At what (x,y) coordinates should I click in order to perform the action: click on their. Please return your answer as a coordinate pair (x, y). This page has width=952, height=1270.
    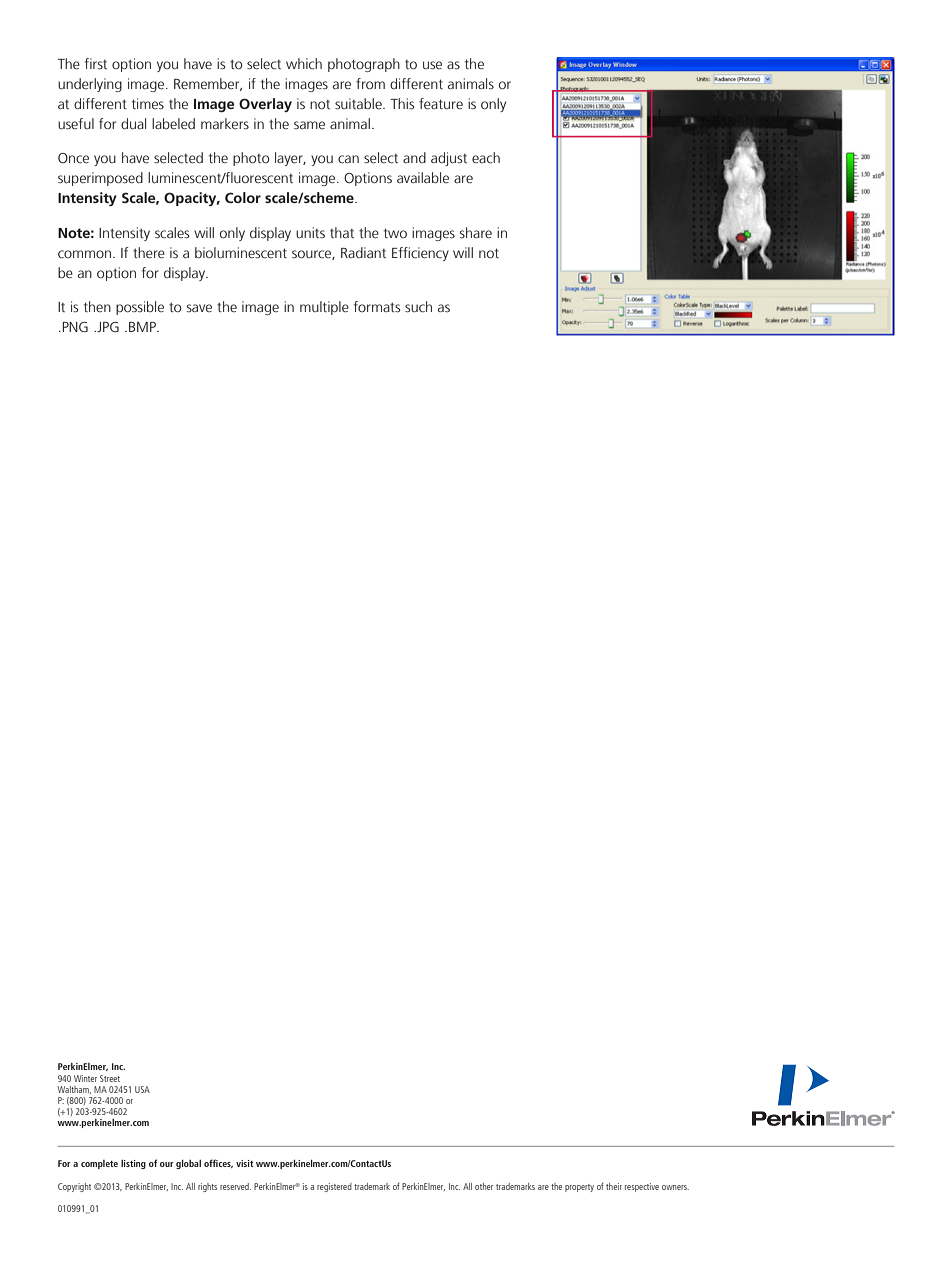
    Looking at the image, I should click on (614, 1186).
